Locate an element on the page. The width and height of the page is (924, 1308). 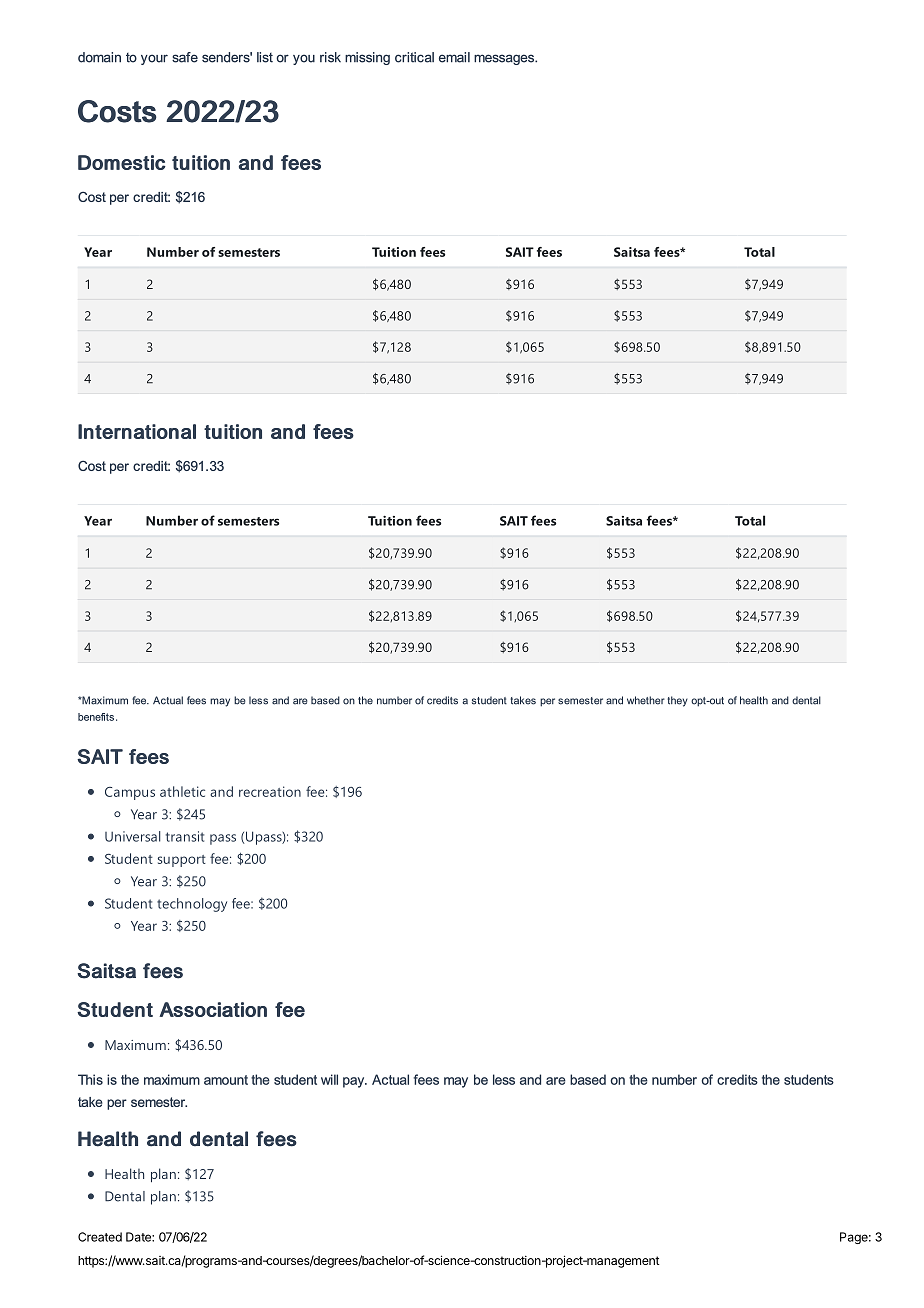
technology is located at coordinates (192, 905).
